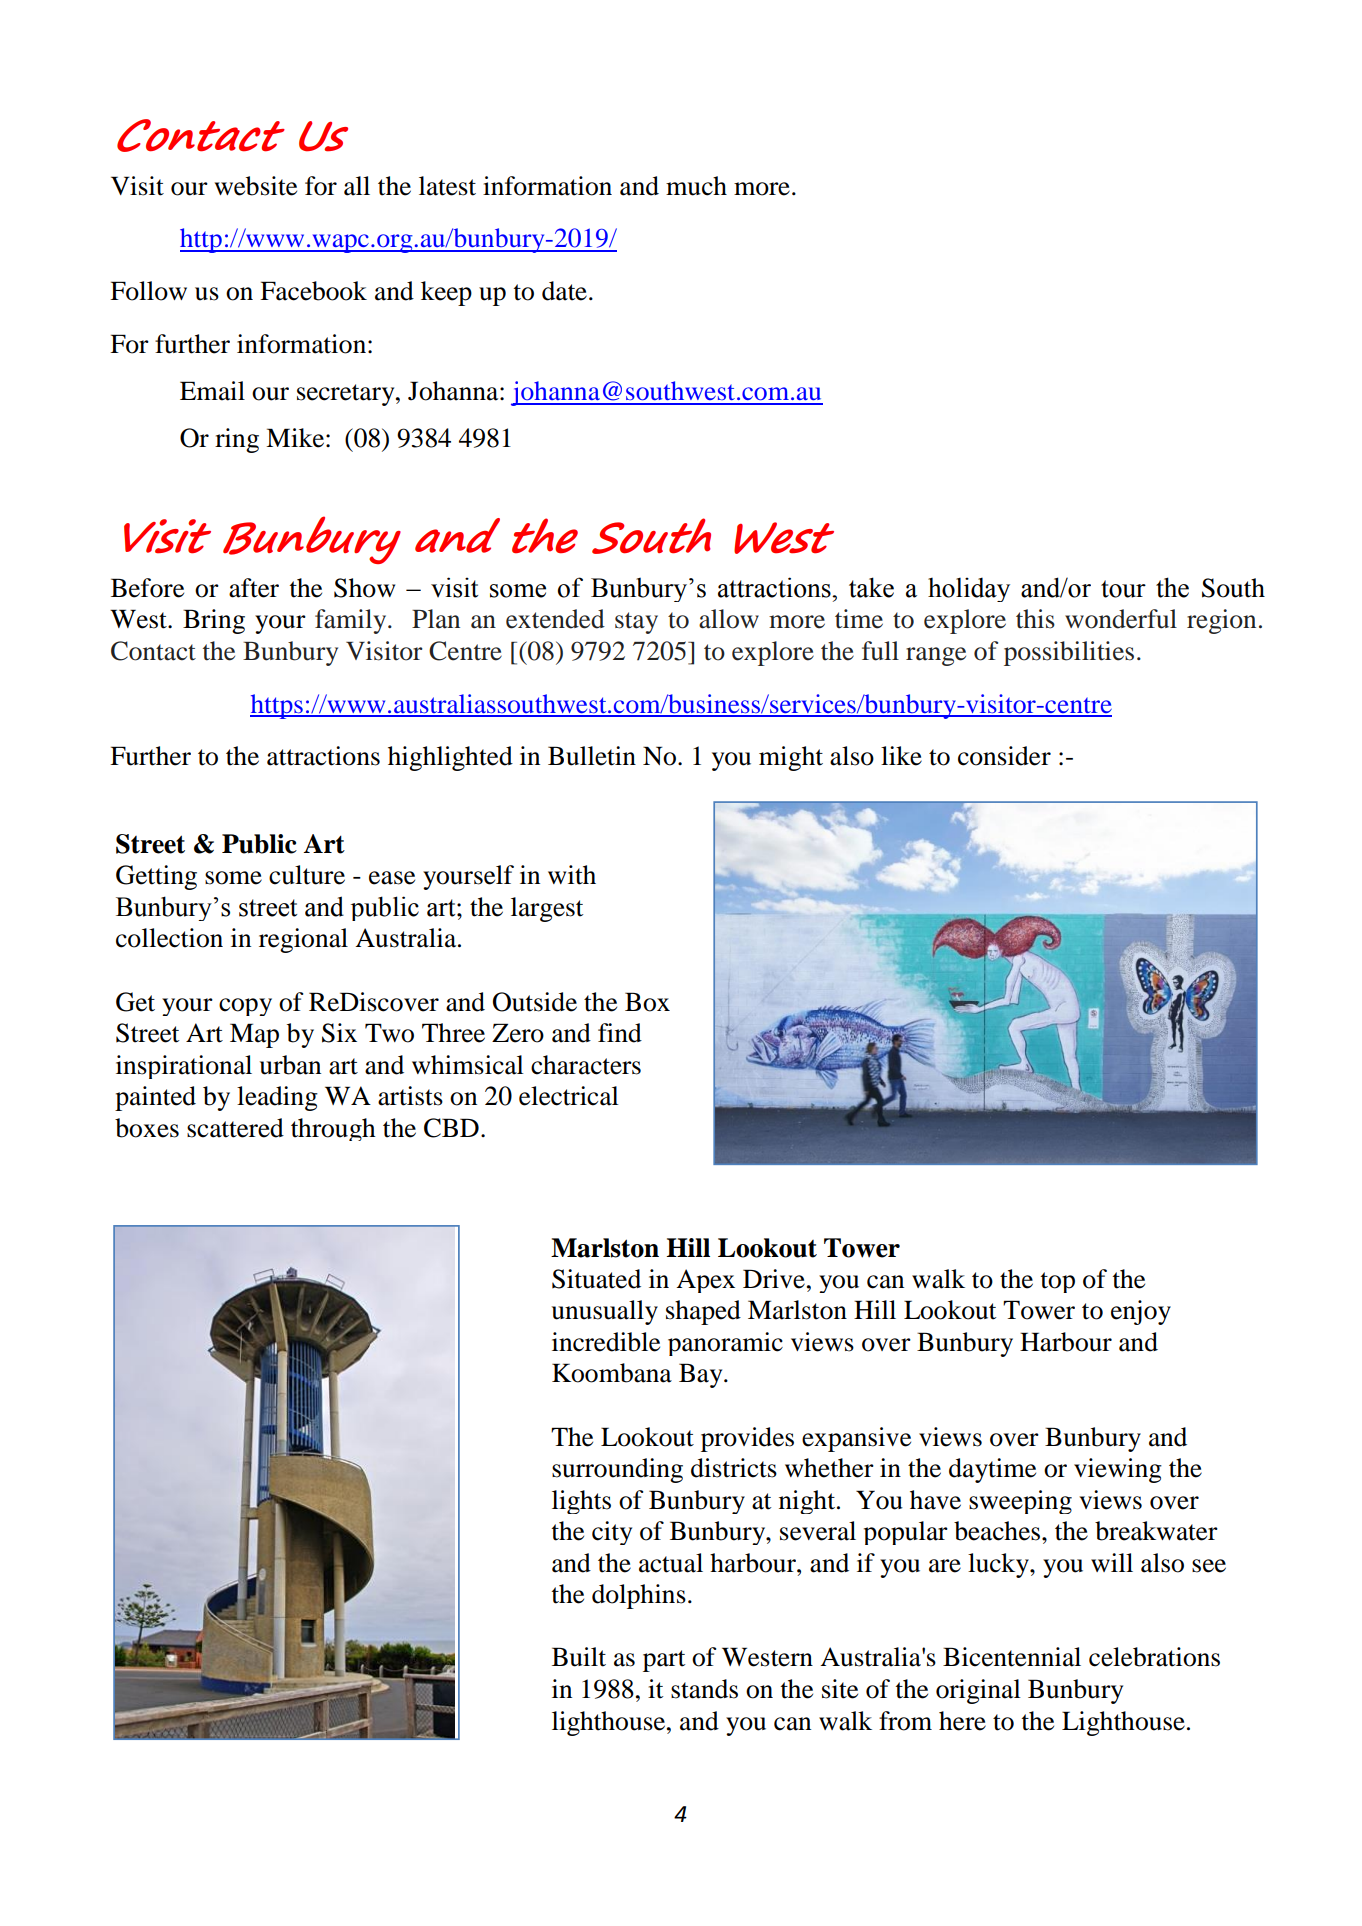 The width and height of the page is (1362, 1926). Describe the element at coordinates (313, 291) in the page. I see `Facebook` at that location.
